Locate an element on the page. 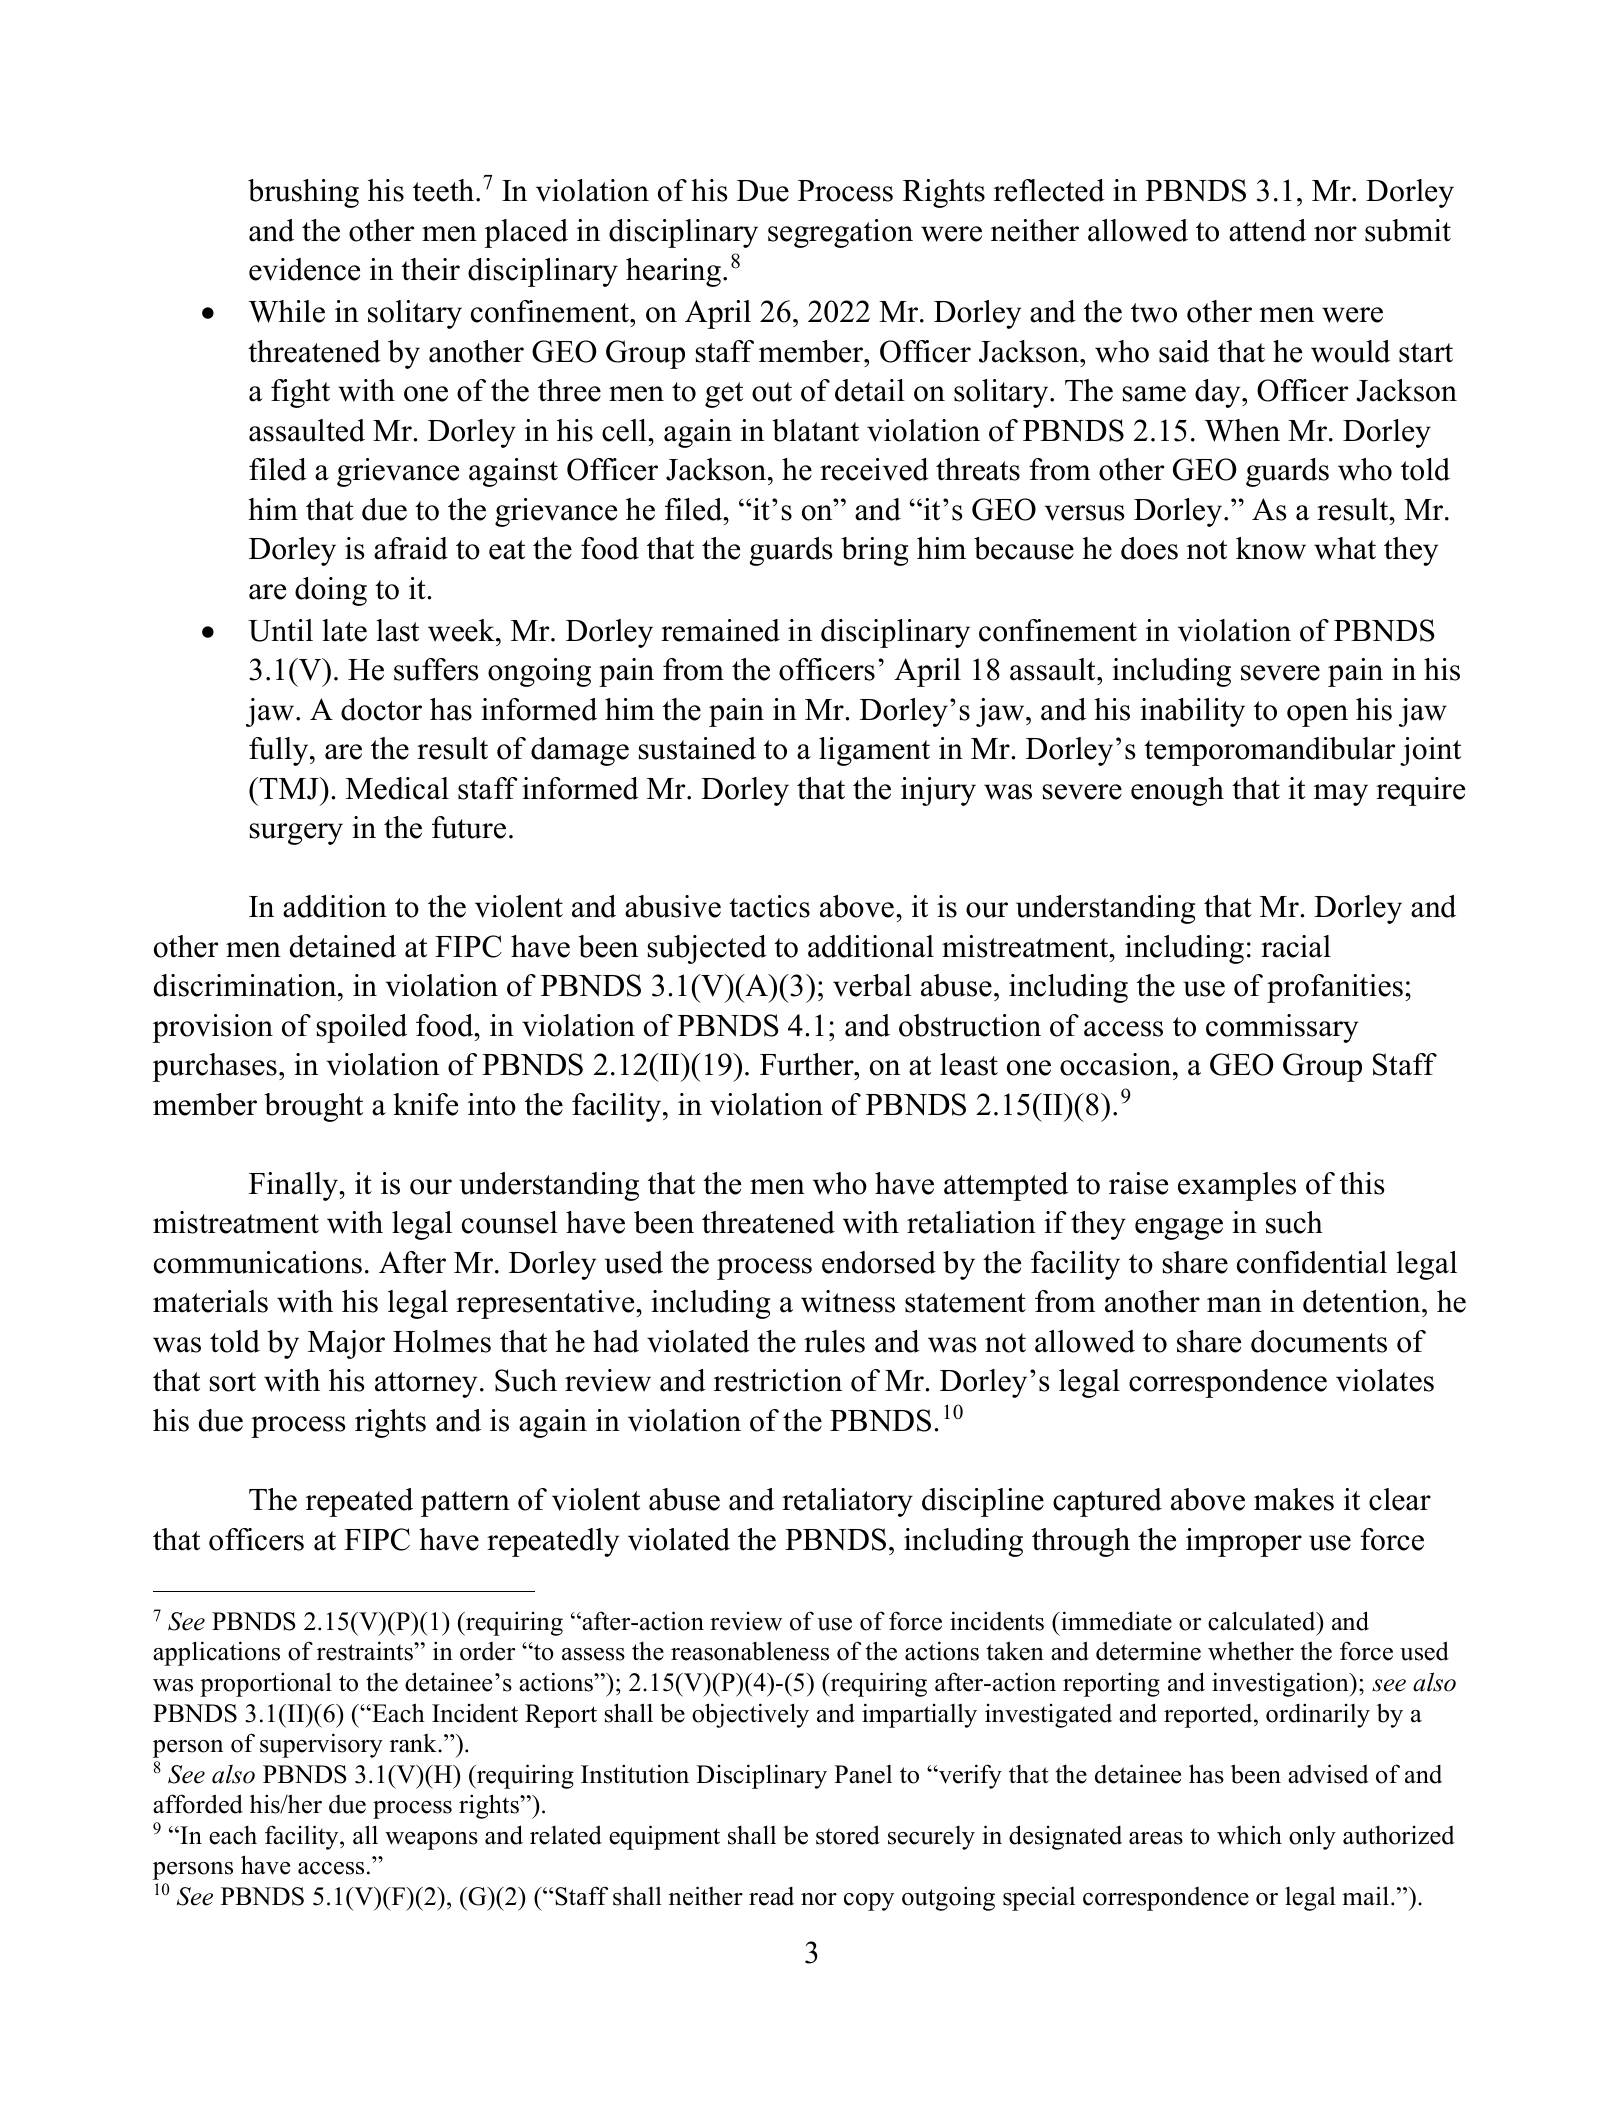  Further is located at coordinates (808, 1064).
